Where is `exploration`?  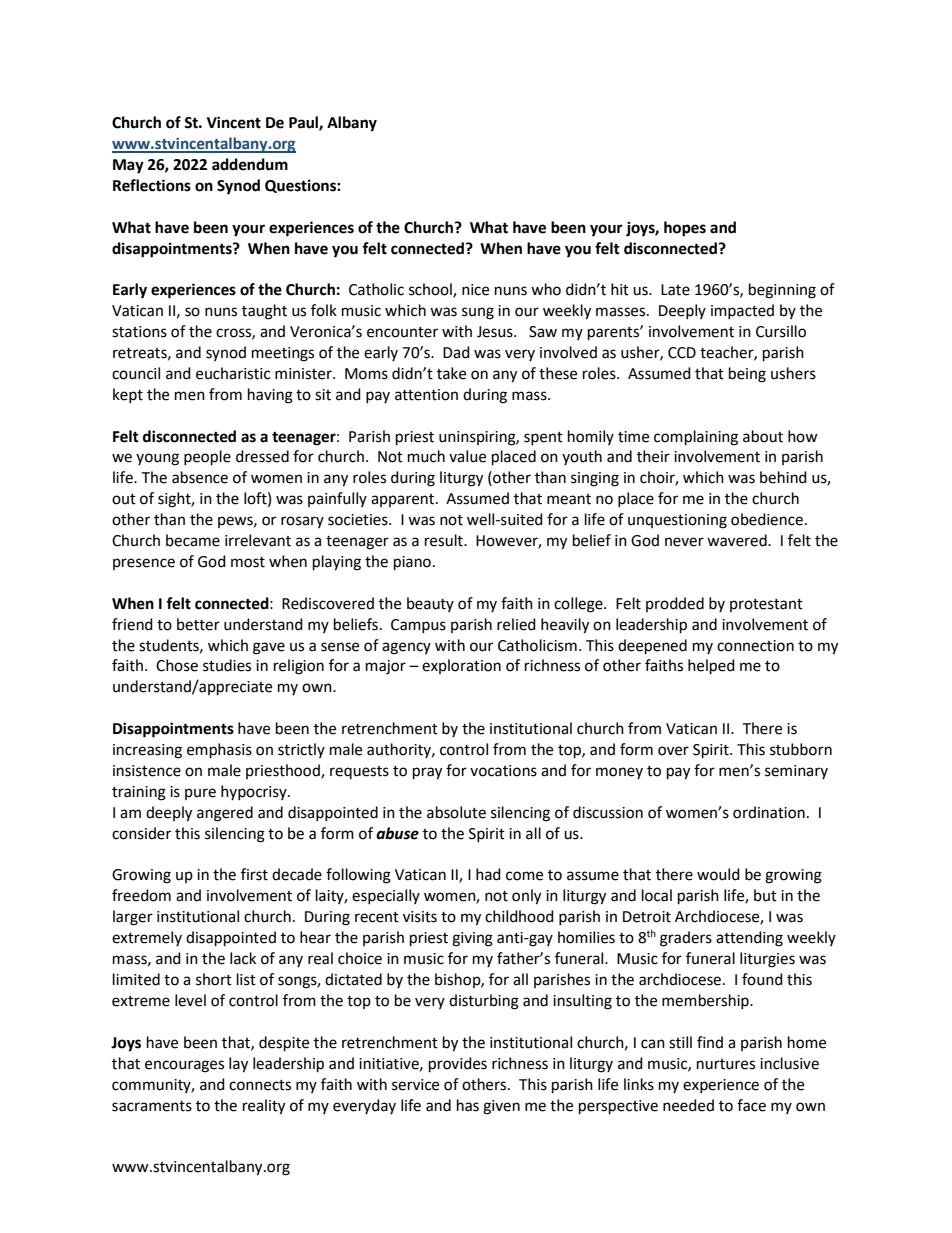
exploration is located at coordinates (461, 666).
